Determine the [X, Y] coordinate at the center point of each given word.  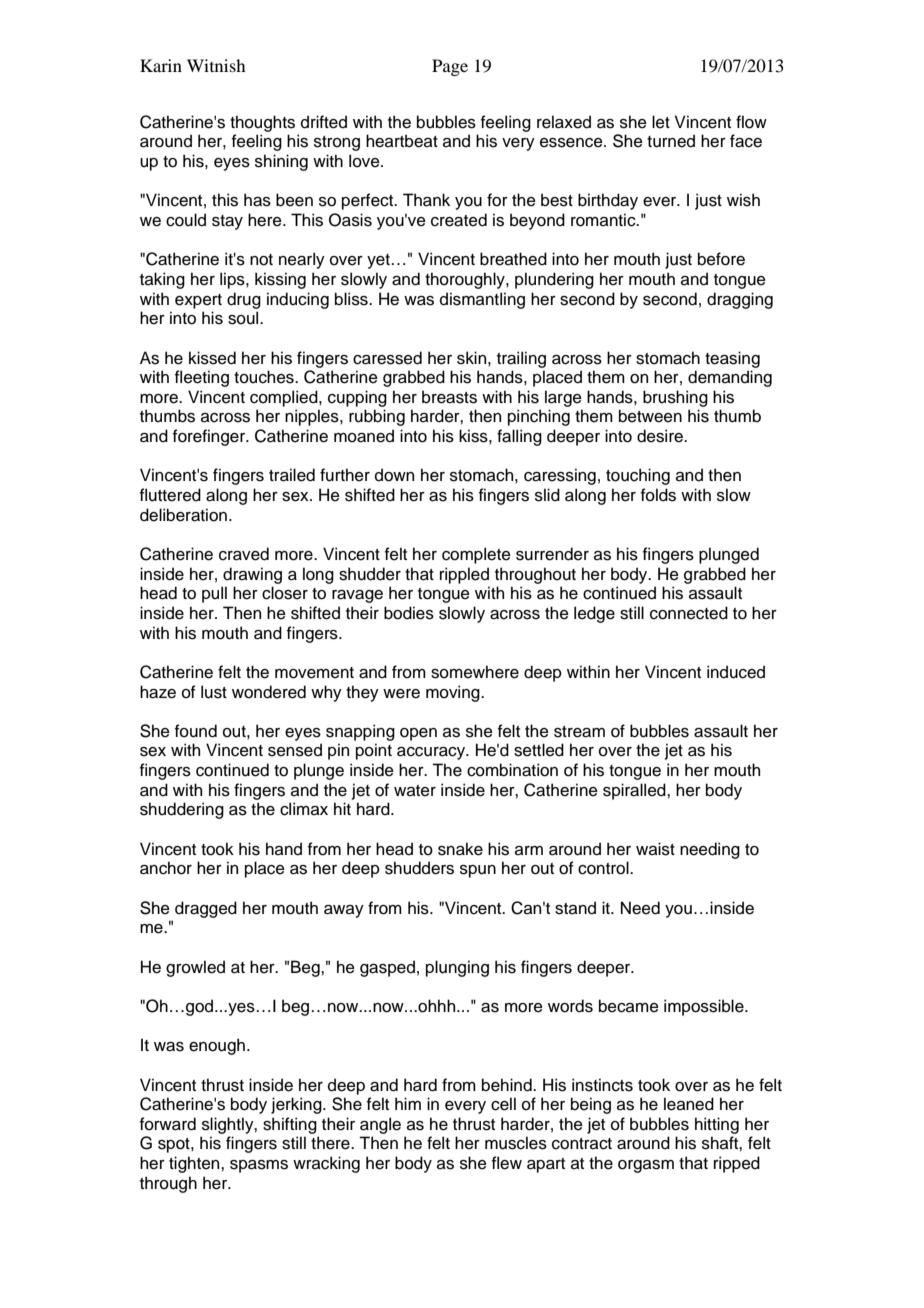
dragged [206, 909]
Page [450, 67]
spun [478, 871]
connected [689, 613]
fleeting [202, 378]
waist [655, 849]
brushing [675, 398]
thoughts [262, 123]
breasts [449, 397]
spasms [259, 1166]
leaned [689, 1104]
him [408, 1103]
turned [671, 141]
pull [214, 594]
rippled [464, 575]
